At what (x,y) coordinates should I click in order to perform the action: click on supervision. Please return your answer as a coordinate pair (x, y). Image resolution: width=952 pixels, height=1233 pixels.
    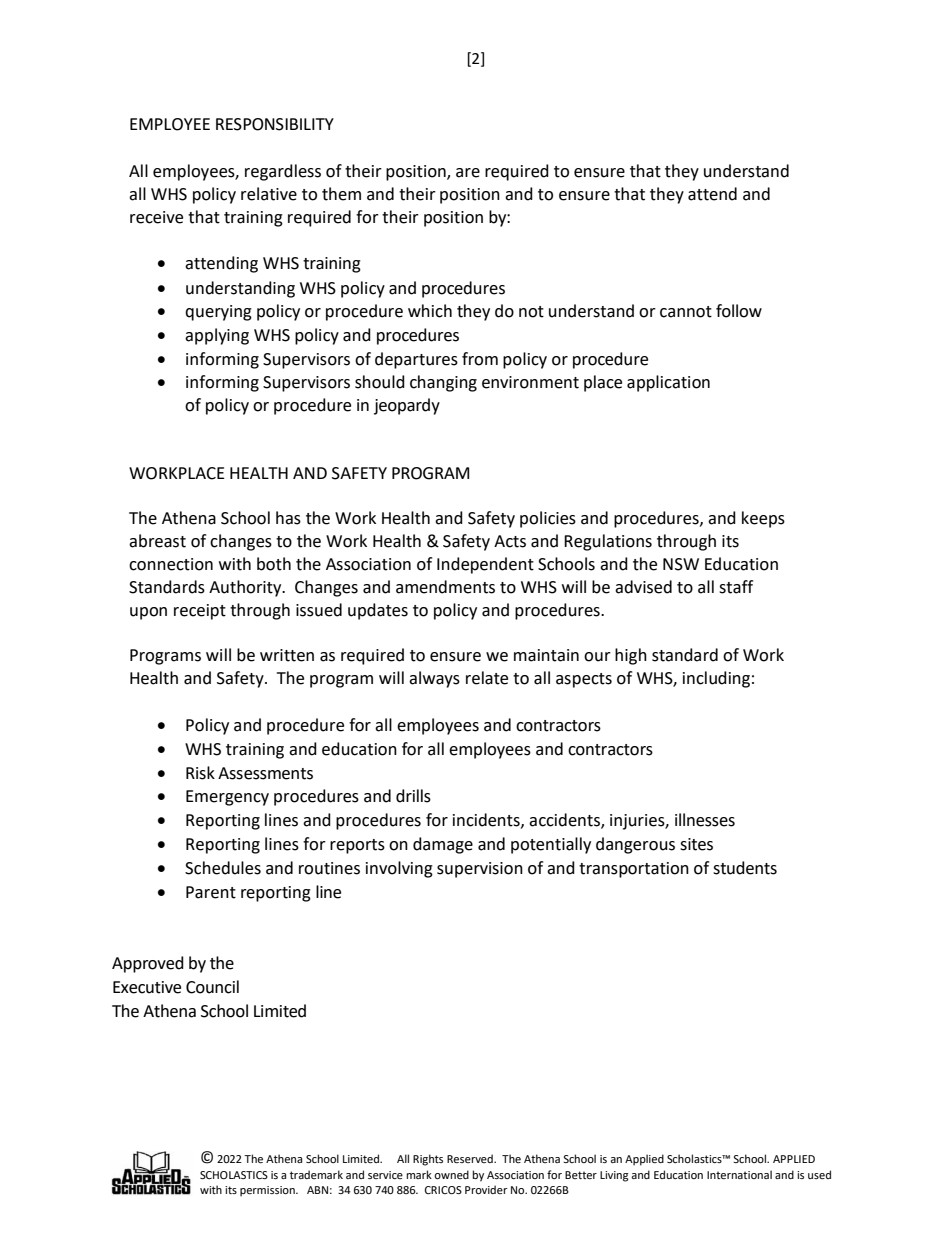
    Looking at the image, I should click on (480, 870).
